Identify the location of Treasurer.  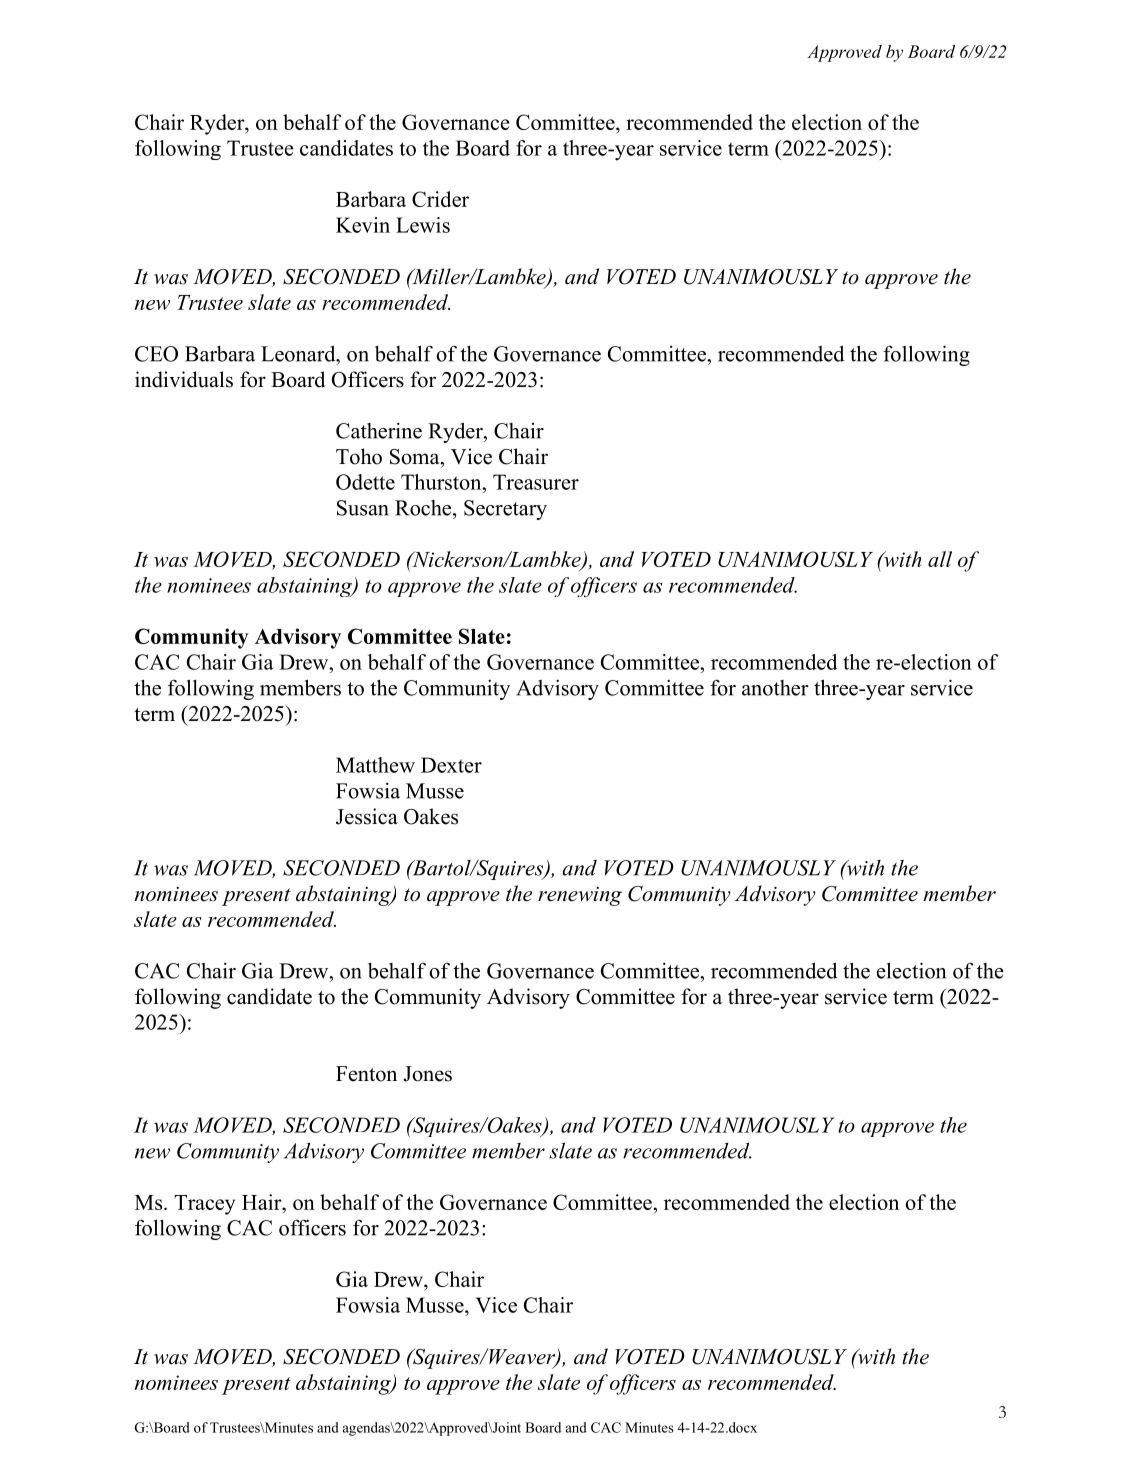
(536, 482).
